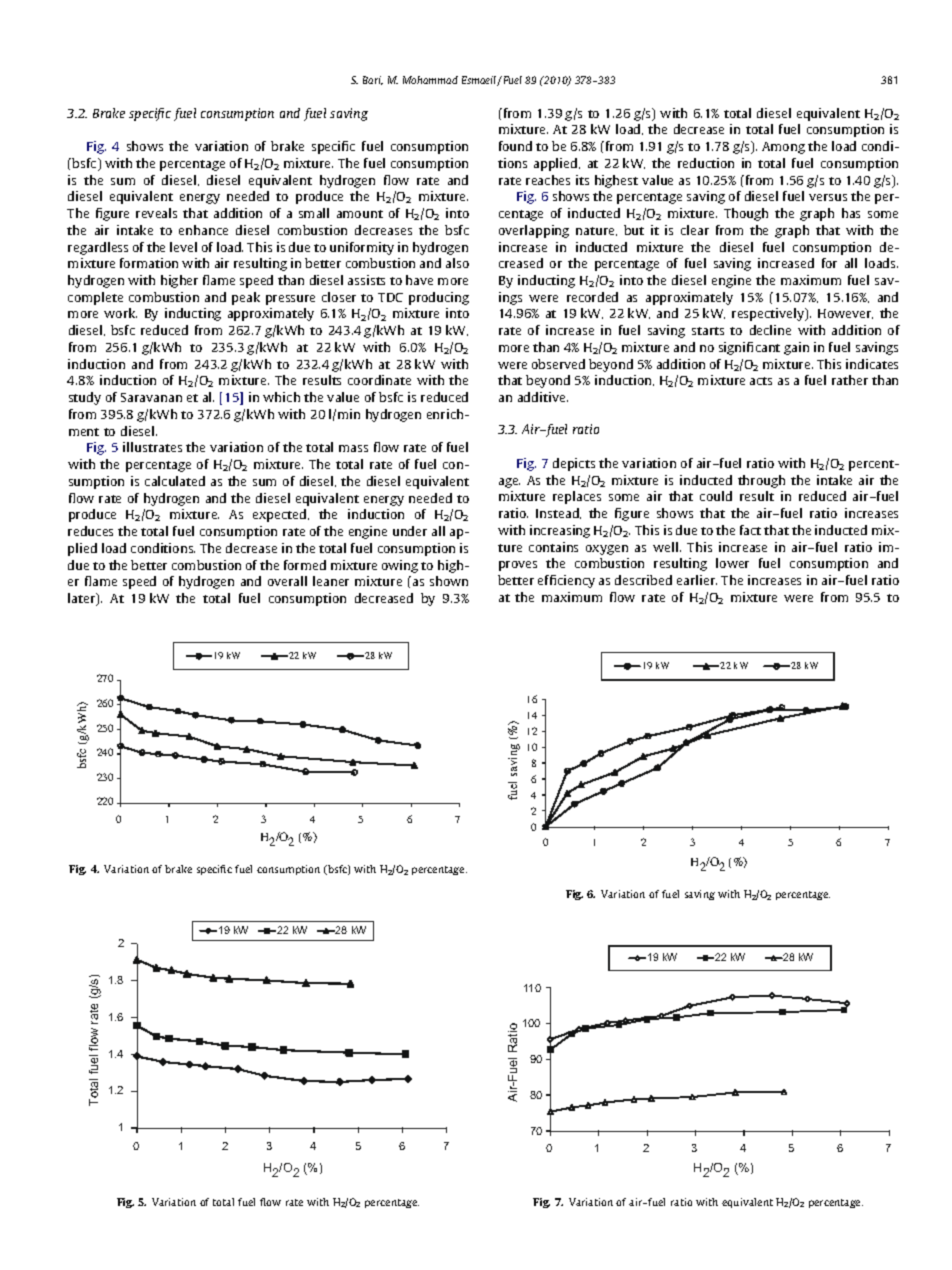 This screenshot has height=1270, width=952. Describe the element at coordinates (558, 364) in the screenshot. I see `observed` at that location.
